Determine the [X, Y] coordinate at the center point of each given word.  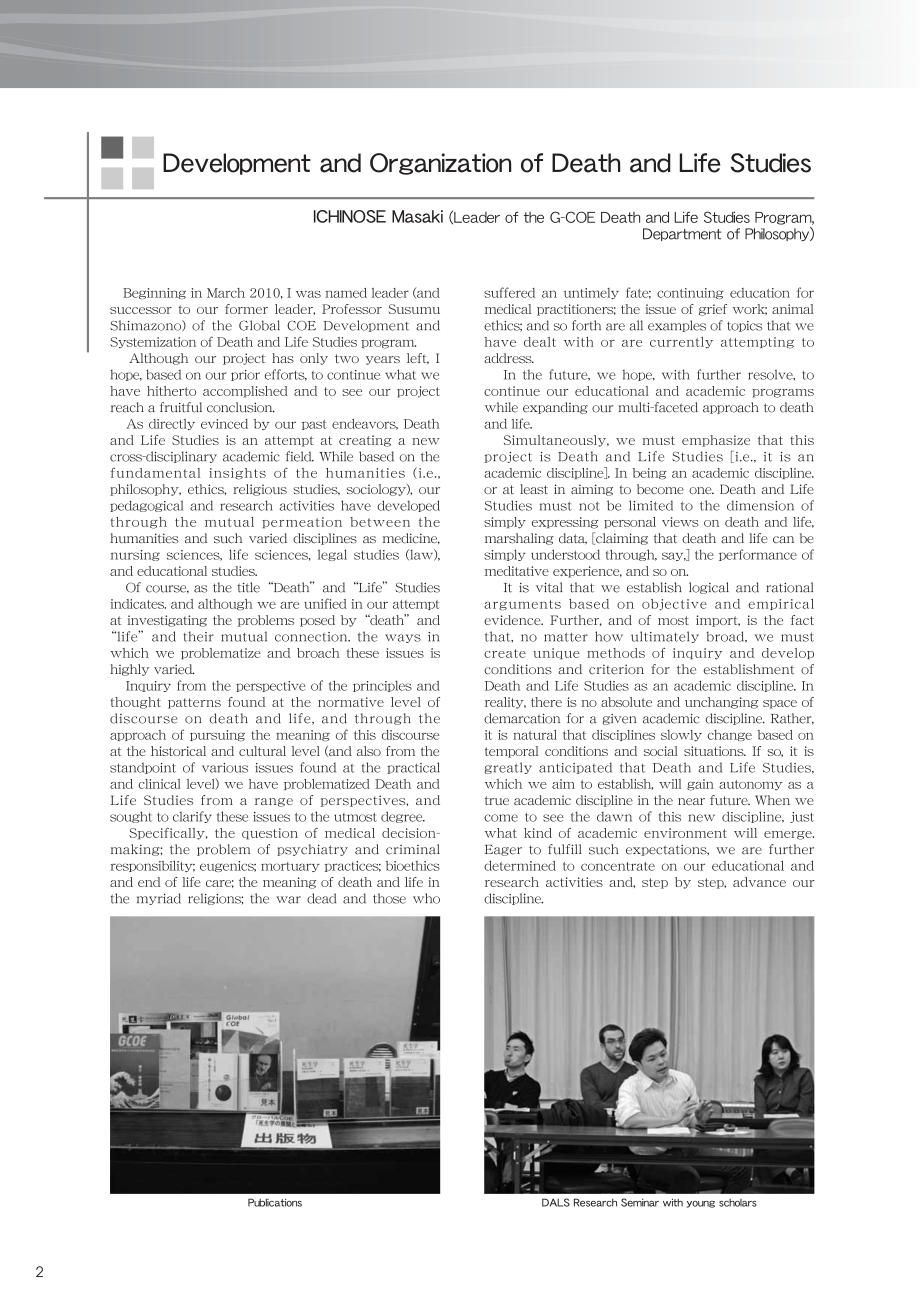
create [505, 653]
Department [682, 234]
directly [172, 424]
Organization [441, 164]
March [226, 293]
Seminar [640, 1202]
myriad [159, 899]
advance [759, 882]
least [534, 489]
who [426, 898]
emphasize [716, 441]
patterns [194, 703]
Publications [275, 1202]
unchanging [721, 703]
